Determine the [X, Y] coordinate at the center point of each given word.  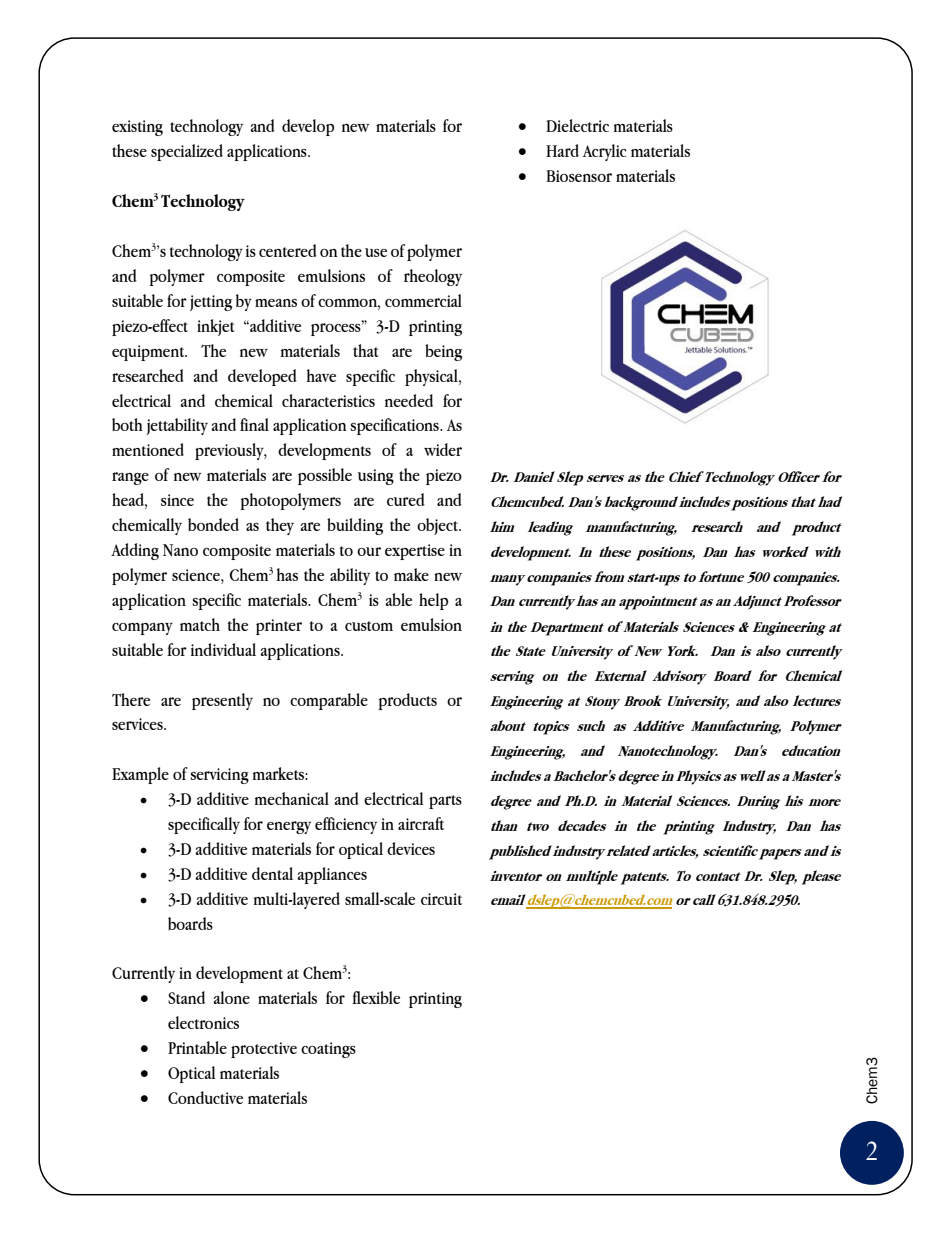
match [200, 624]
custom [369, 626]
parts [445, 802]
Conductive [205, 1097]
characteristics [328, 400]
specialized [187, 152]
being [443, 352]
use [376, 252]
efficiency [346, 825]
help [433, 601]
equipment [149, 353]
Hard [562, 150]
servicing [219, 776]
